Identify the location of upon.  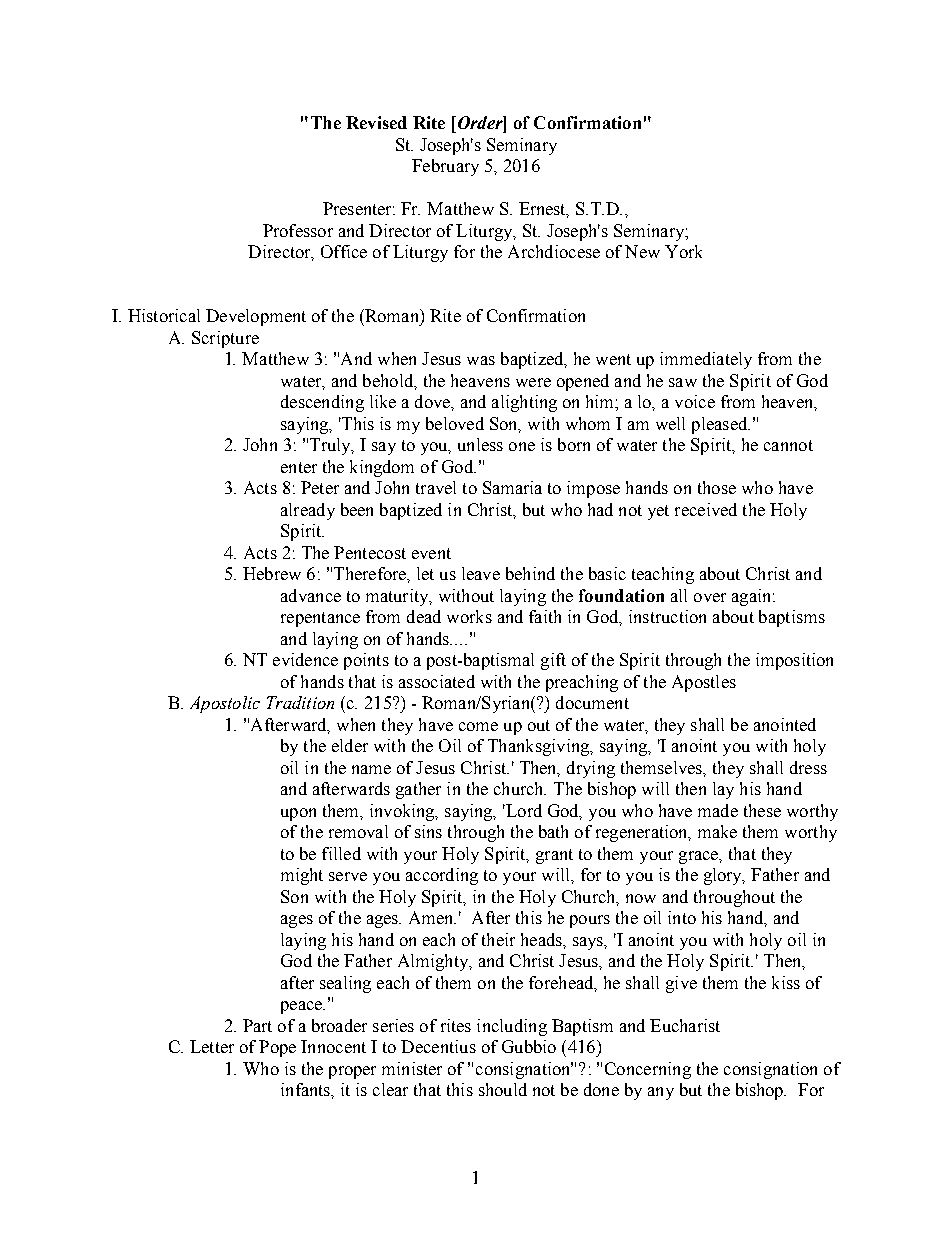
(298, 814).
